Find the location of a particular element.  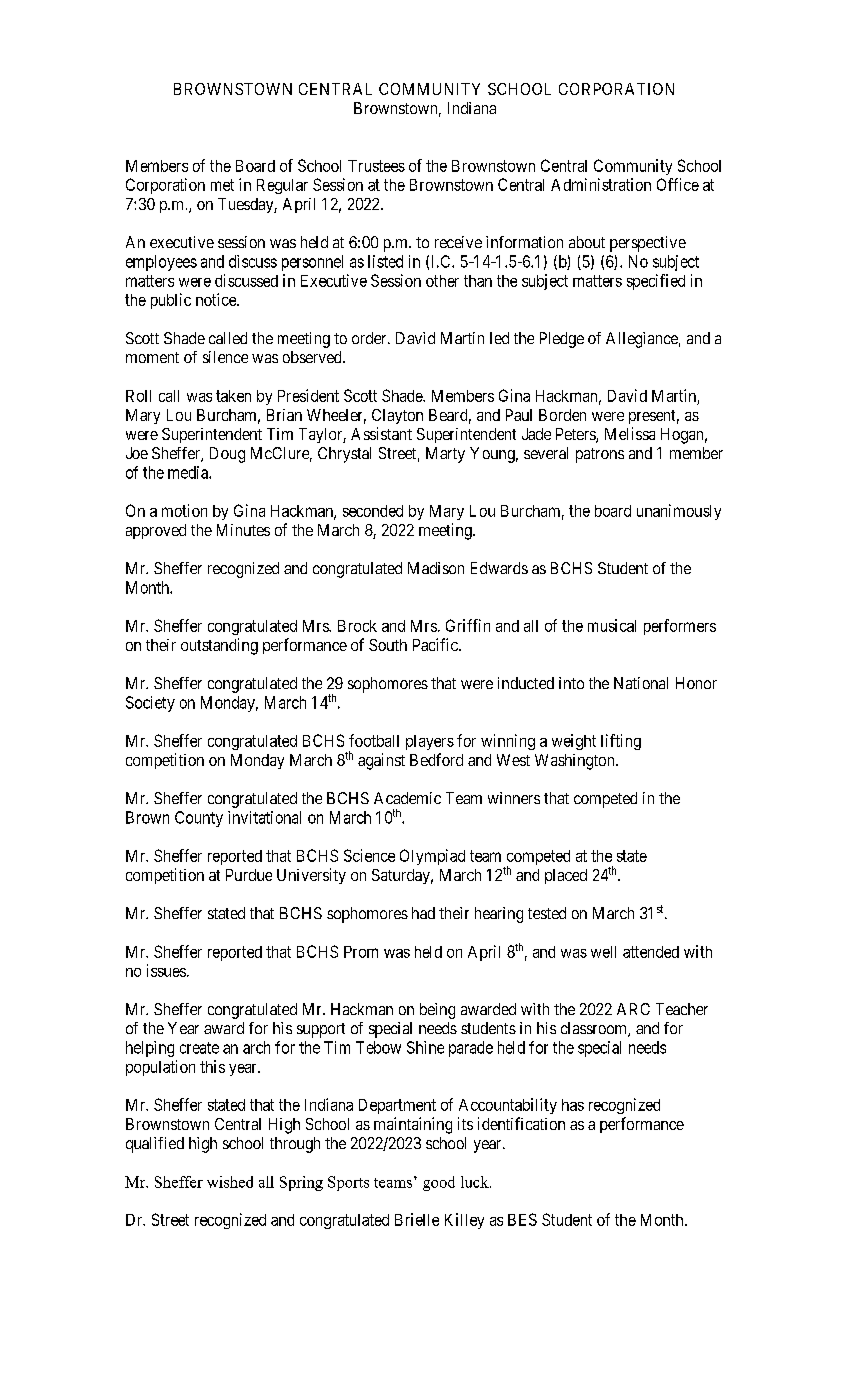

Trustees is located at coordinates (376, 166).
